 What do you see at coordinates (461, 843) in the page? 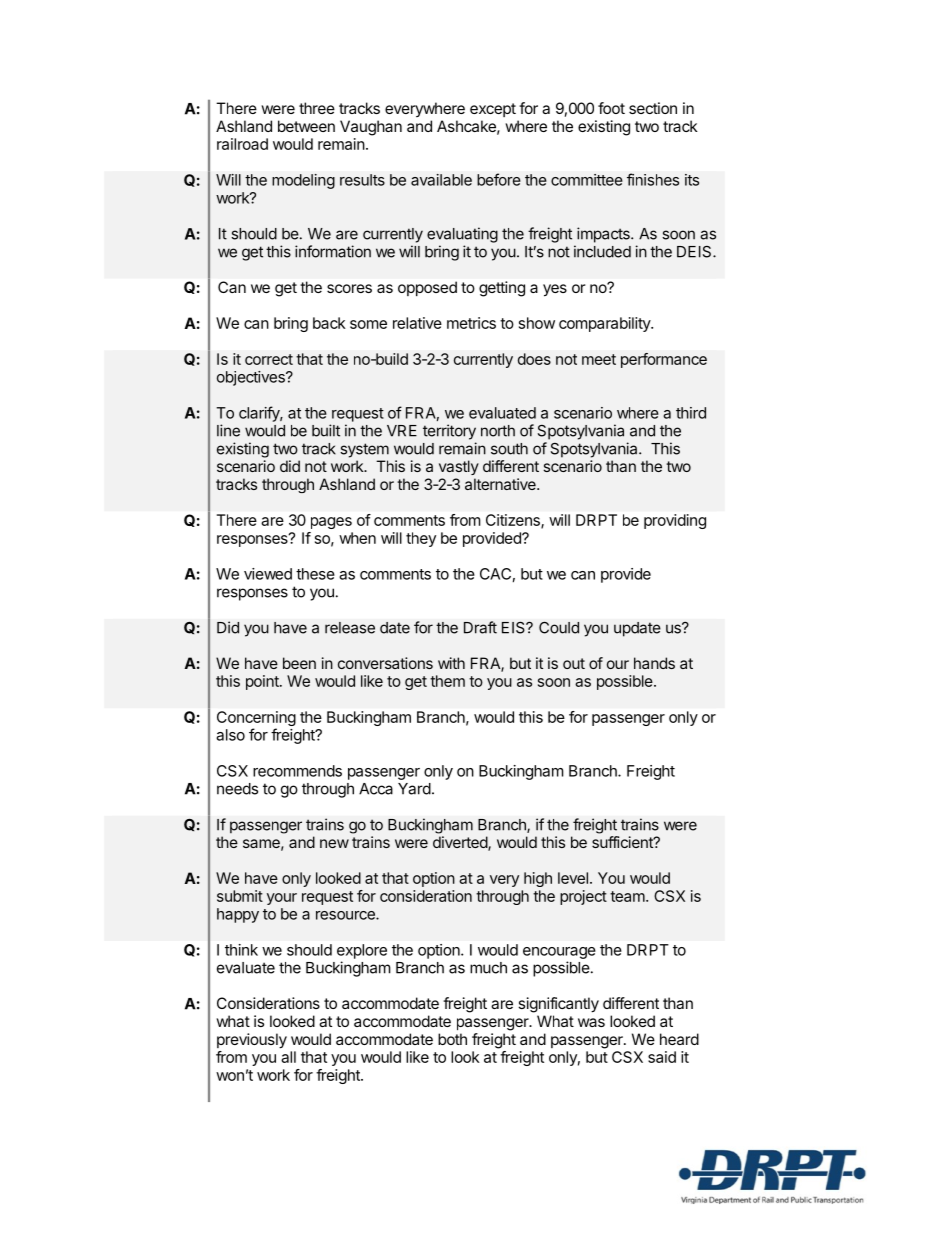
I see `diverted` at bounding box center [461, 843].
